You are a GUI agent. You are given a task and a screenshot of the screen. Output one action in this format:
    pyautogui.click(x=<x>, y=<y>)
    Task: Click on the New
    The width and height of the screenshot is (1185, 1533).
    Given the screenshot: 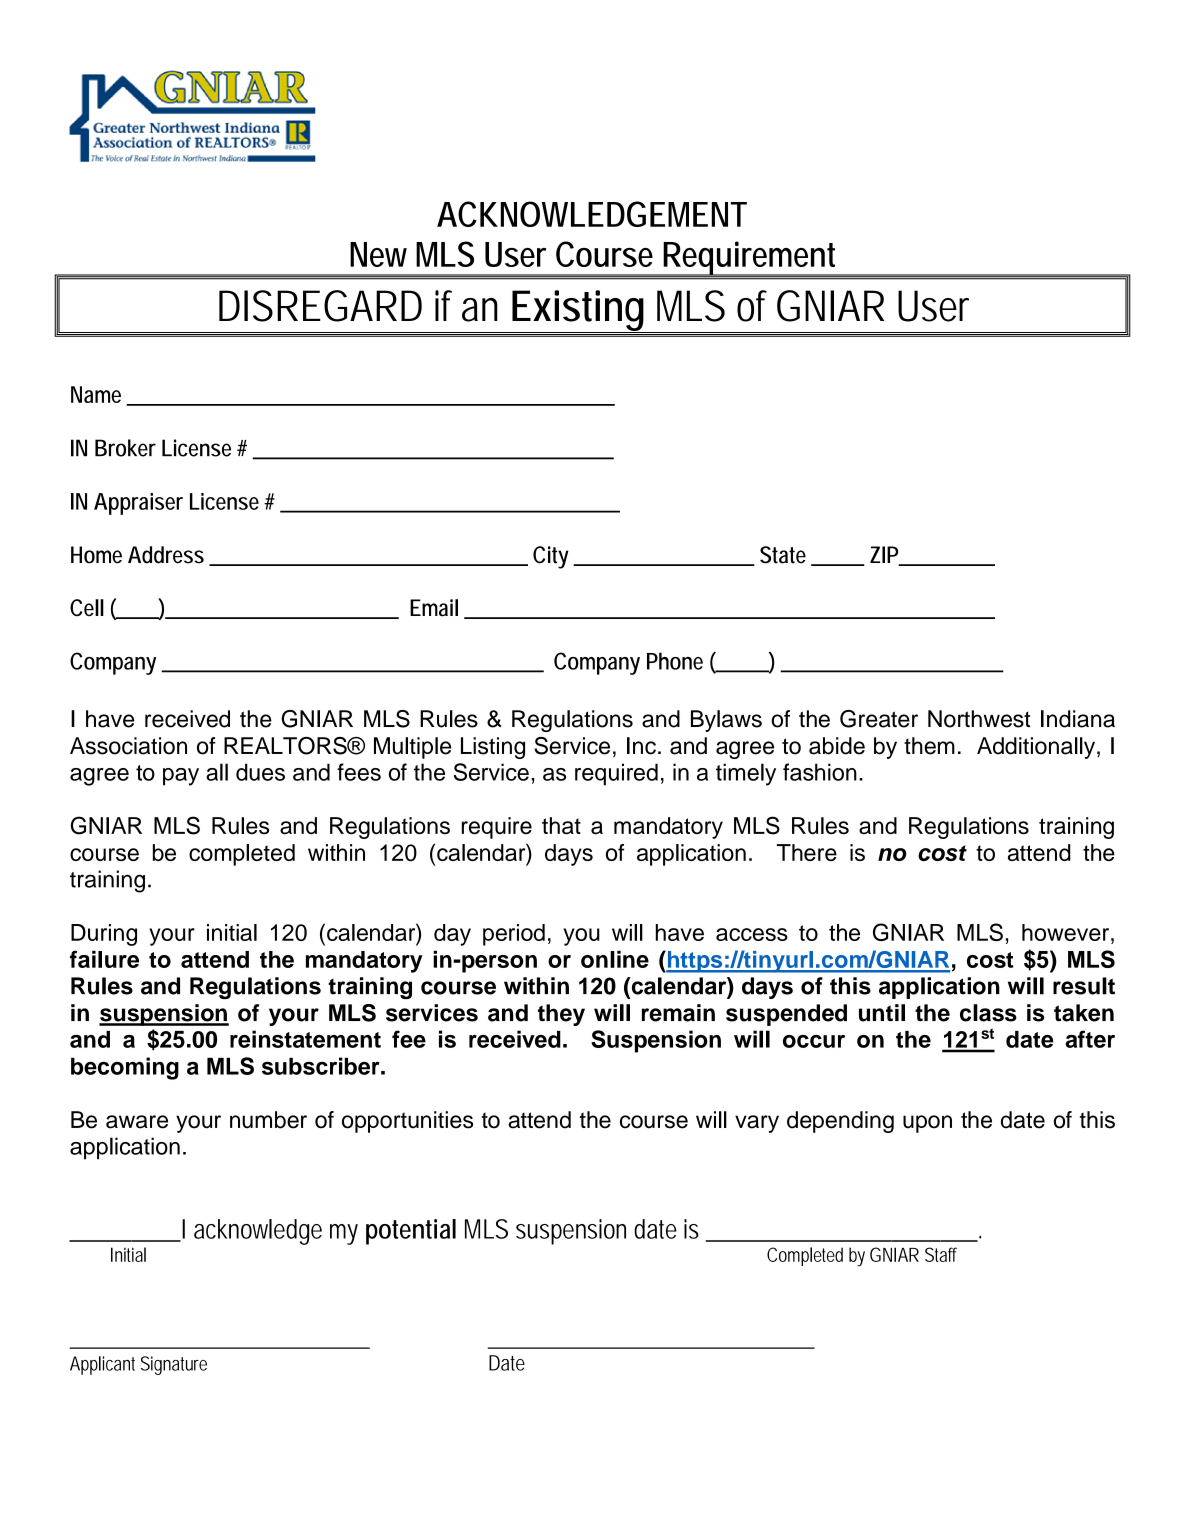 What is the action you would take?
    pyautogui.click(x=378, y=254)
